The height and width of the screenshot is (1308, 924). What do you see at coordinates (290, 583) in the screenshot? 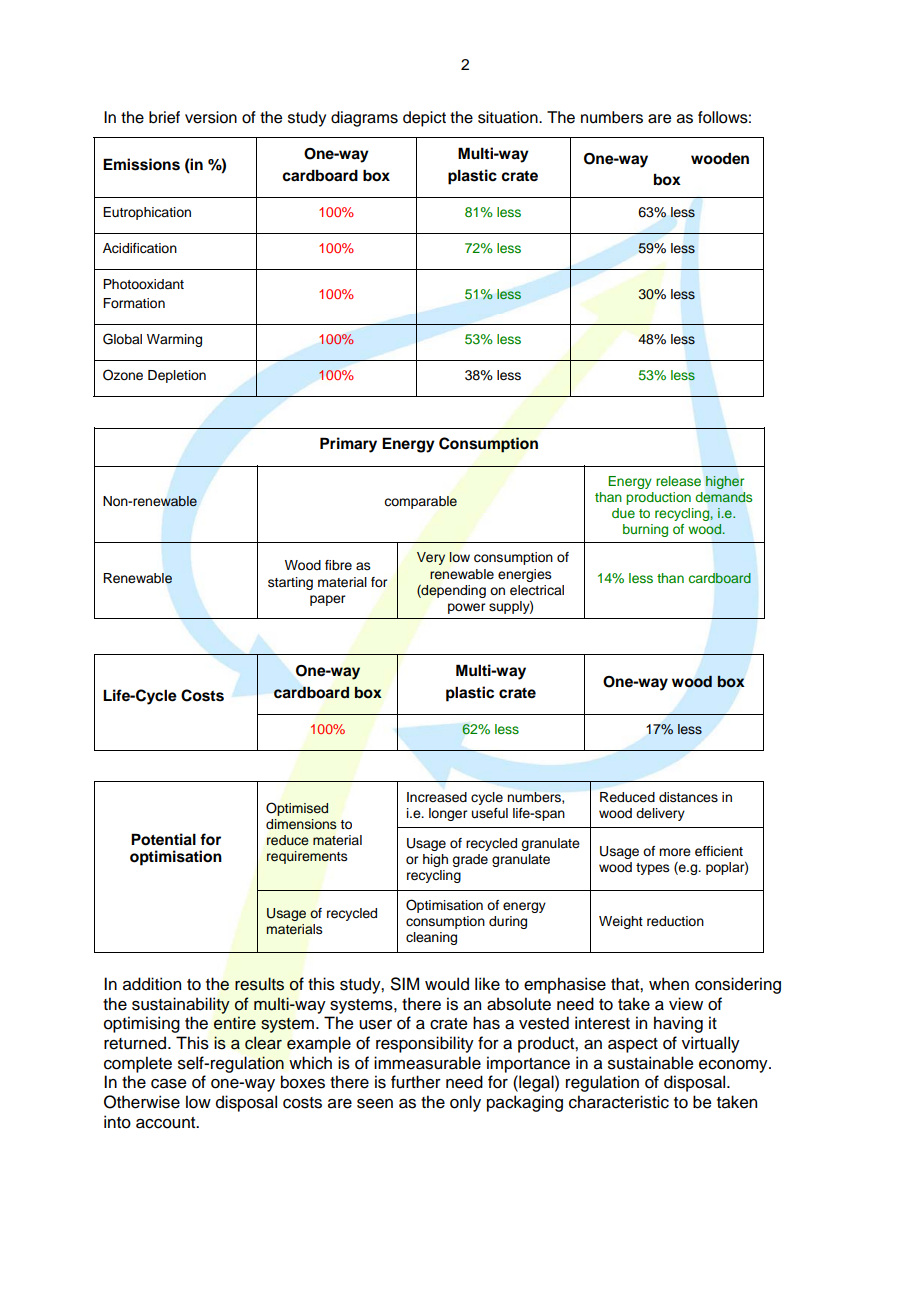
I see `starting` at bounding box center [290, 583].
